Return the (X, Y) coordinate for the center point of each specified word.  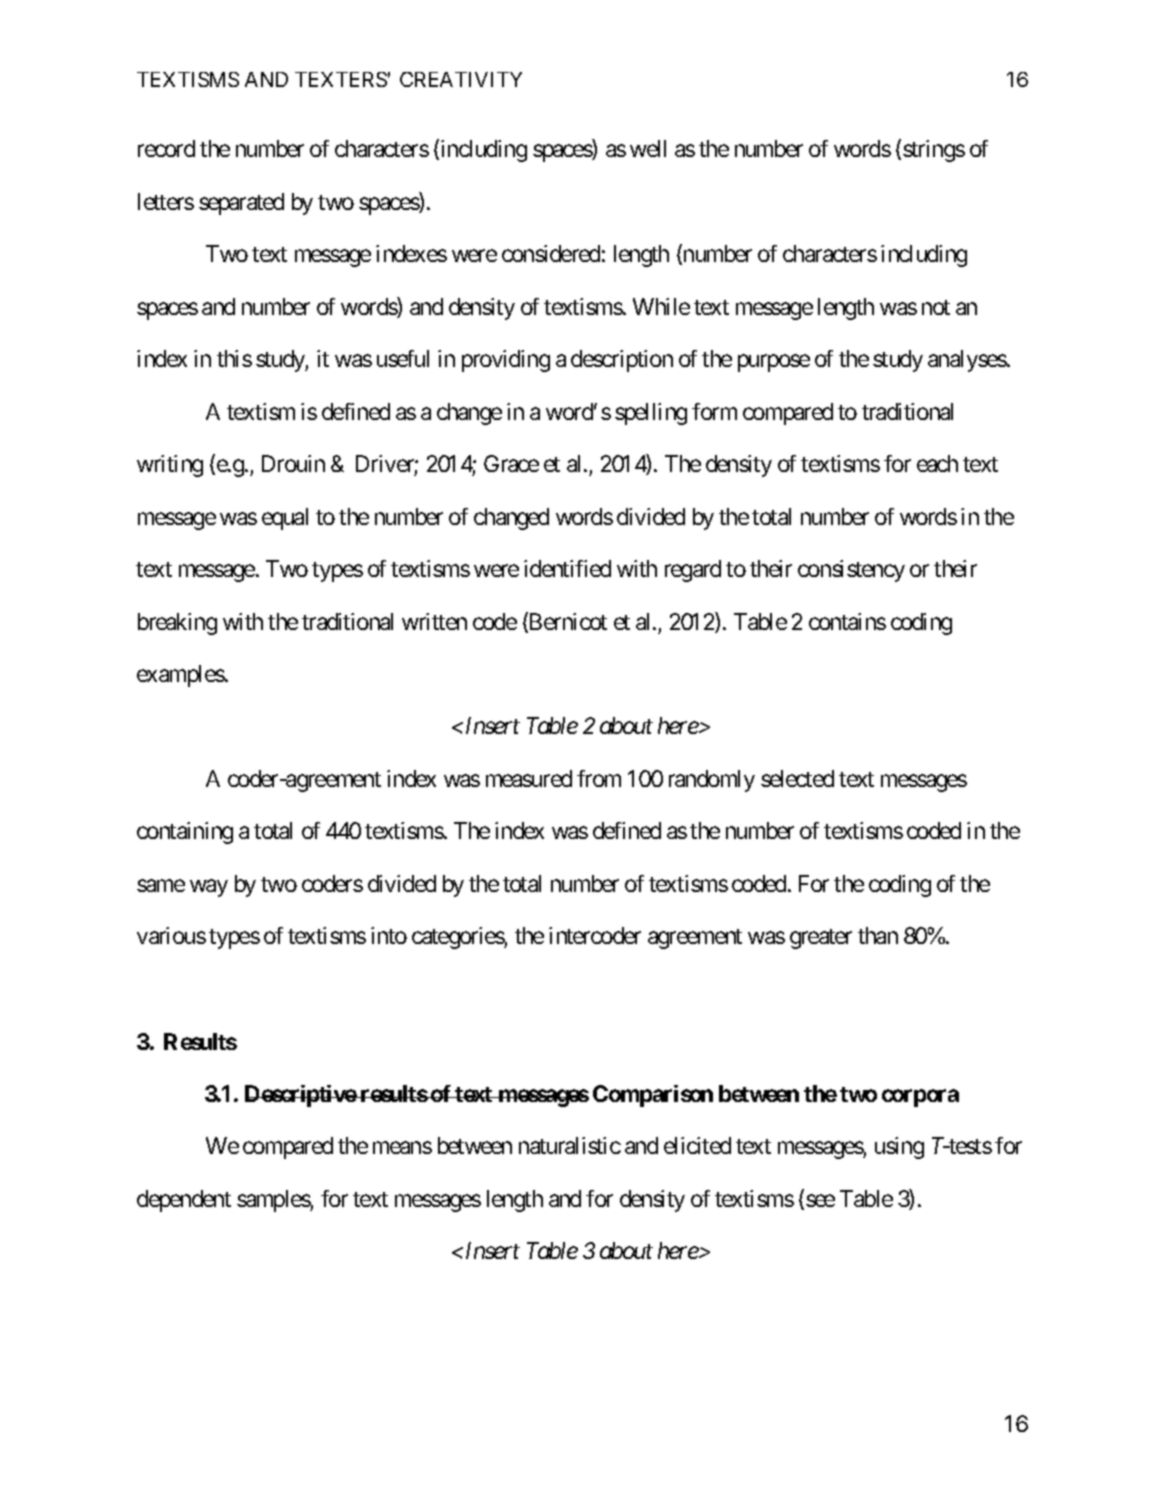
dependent (184, 1201)
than (878, 935)
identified (567, 568)
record (166, 148)
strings (934, 151)
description (622, 361)
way (209, 888)
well (648, 148)
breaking (177, 624)
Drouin (293, 463)
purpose (774, 363)
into (389, 935)
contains (847, 621)
